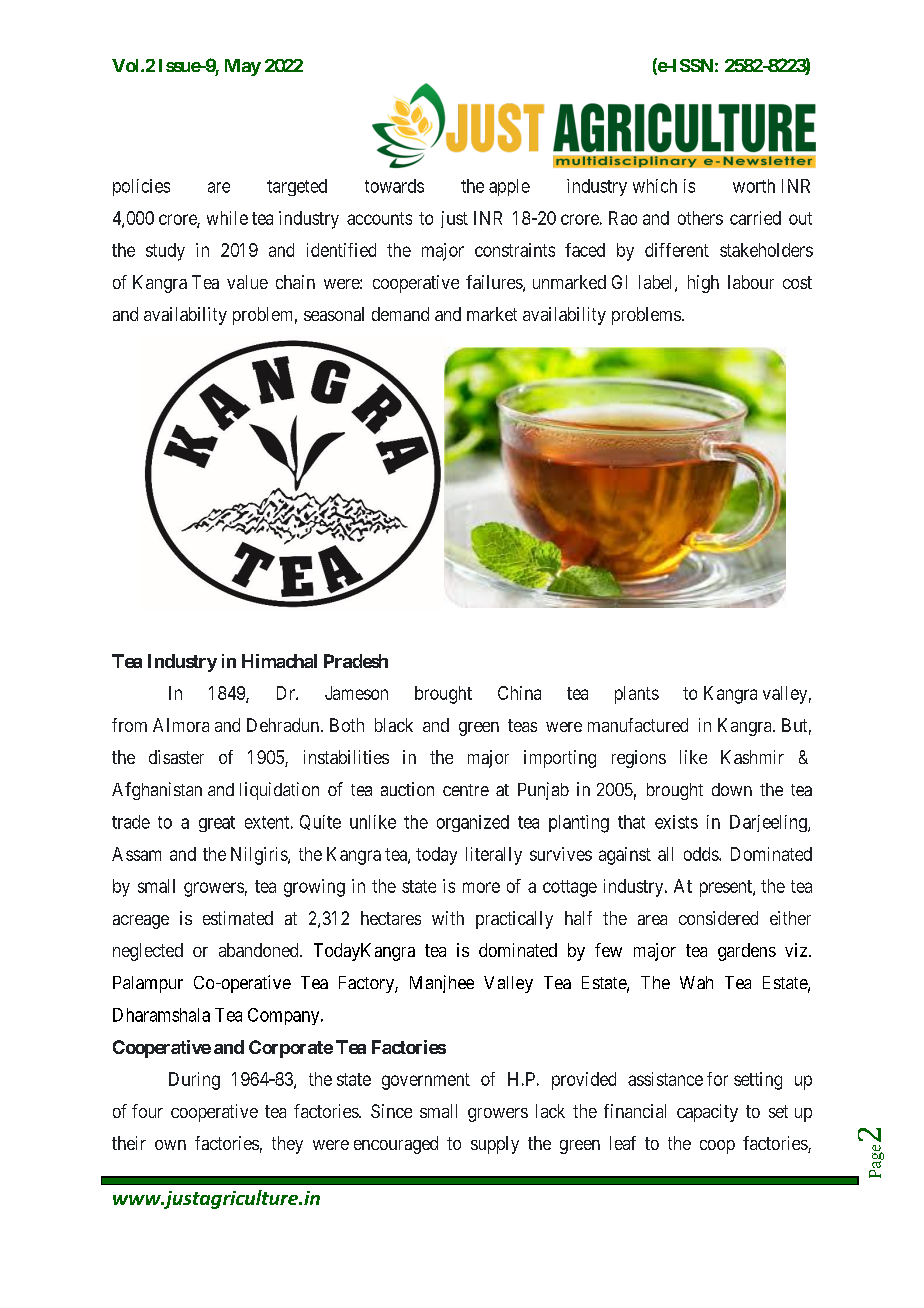  I want to click on apple, so click(509, 187).
